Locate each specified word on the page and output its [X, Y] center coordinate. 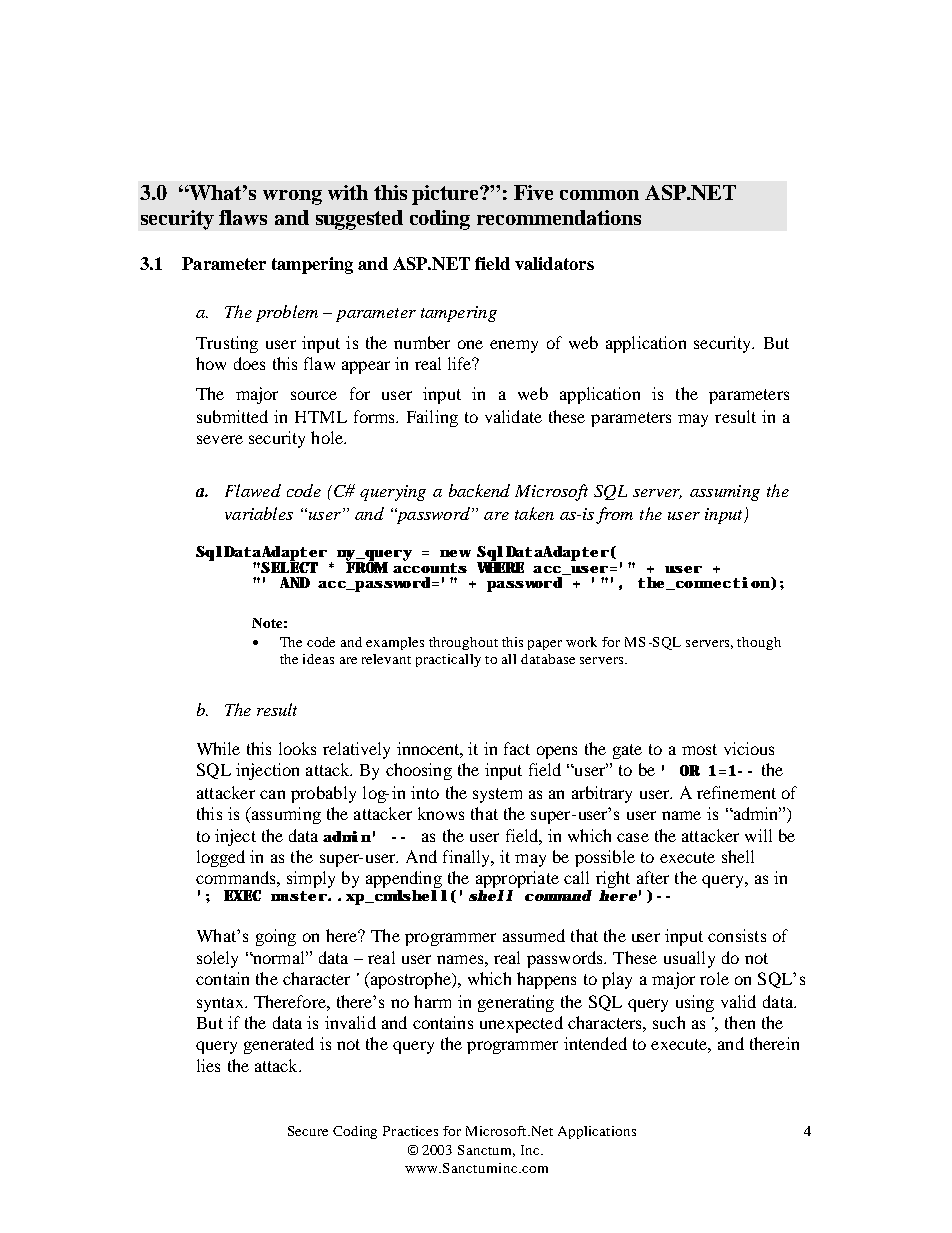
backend [479, 490]
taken [534, 513]
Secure [308, 1131]
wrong [292, 197]
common [599, 195]
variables [259, 513]
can [272, 794]
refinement [736, 792]
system [497, 795]
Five [533, 192]
